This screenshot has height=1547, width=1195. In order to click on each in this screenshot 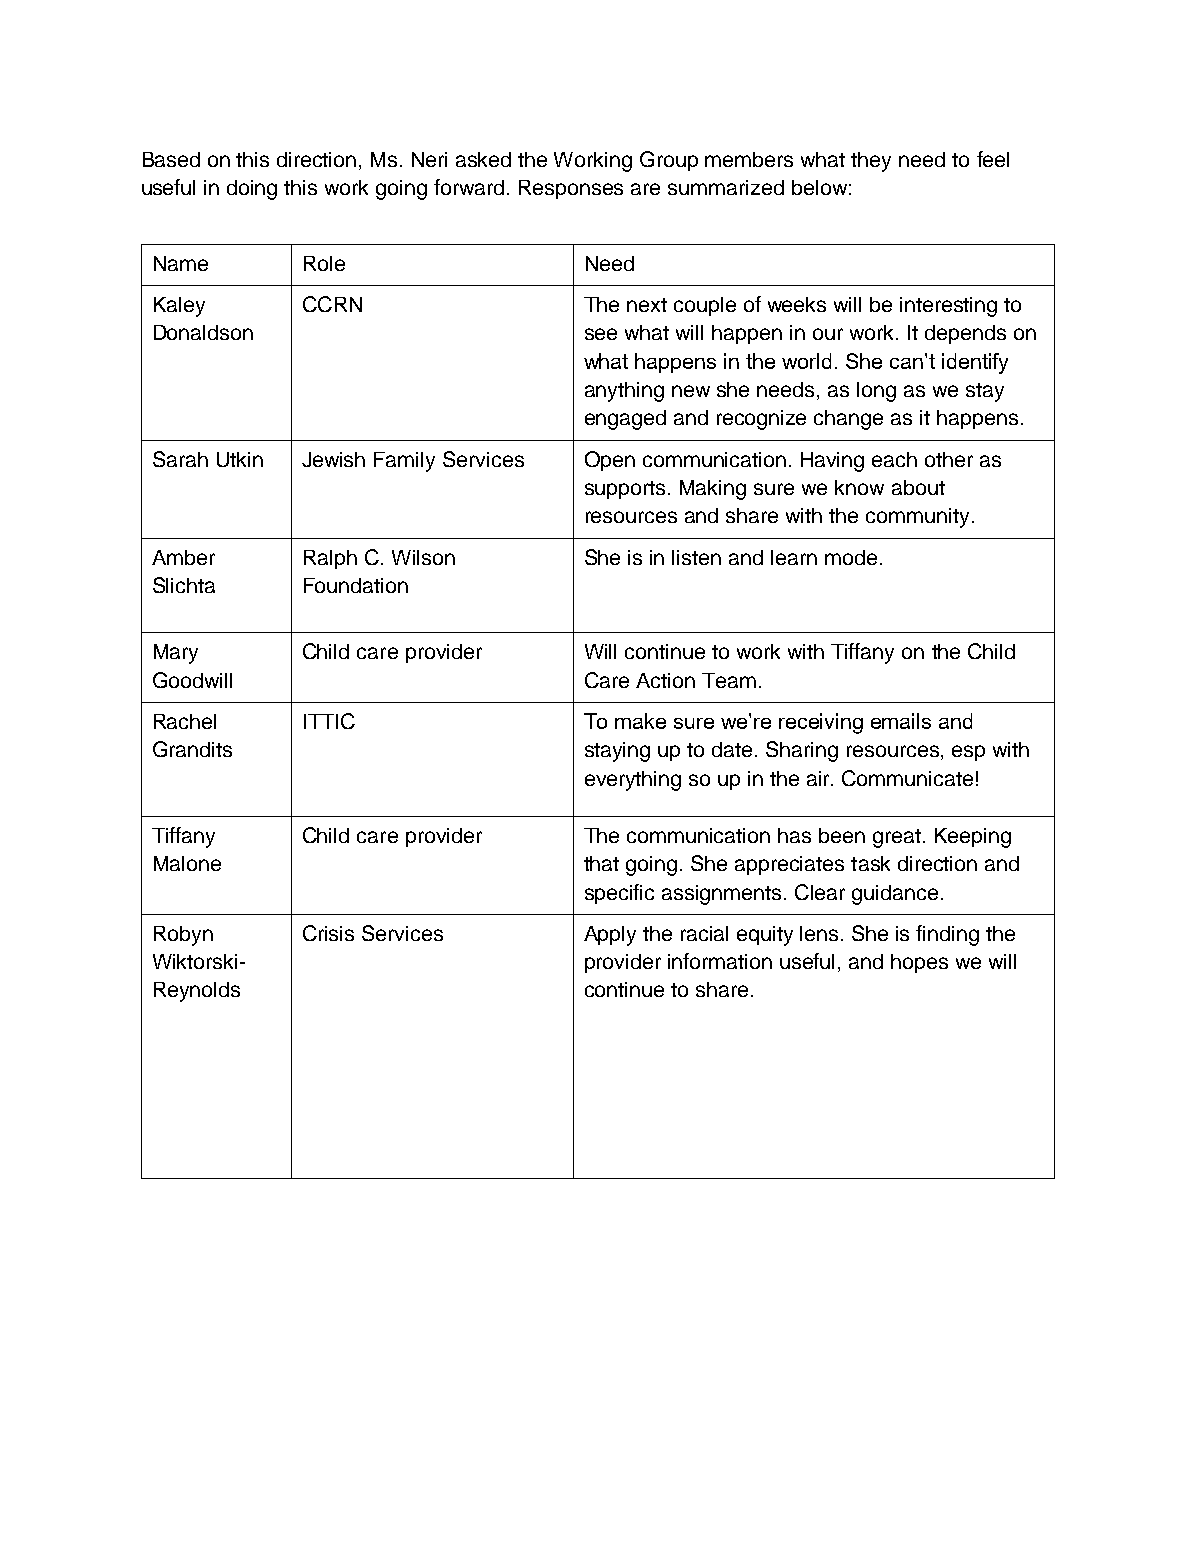, I will do `click(894, 459)`.
